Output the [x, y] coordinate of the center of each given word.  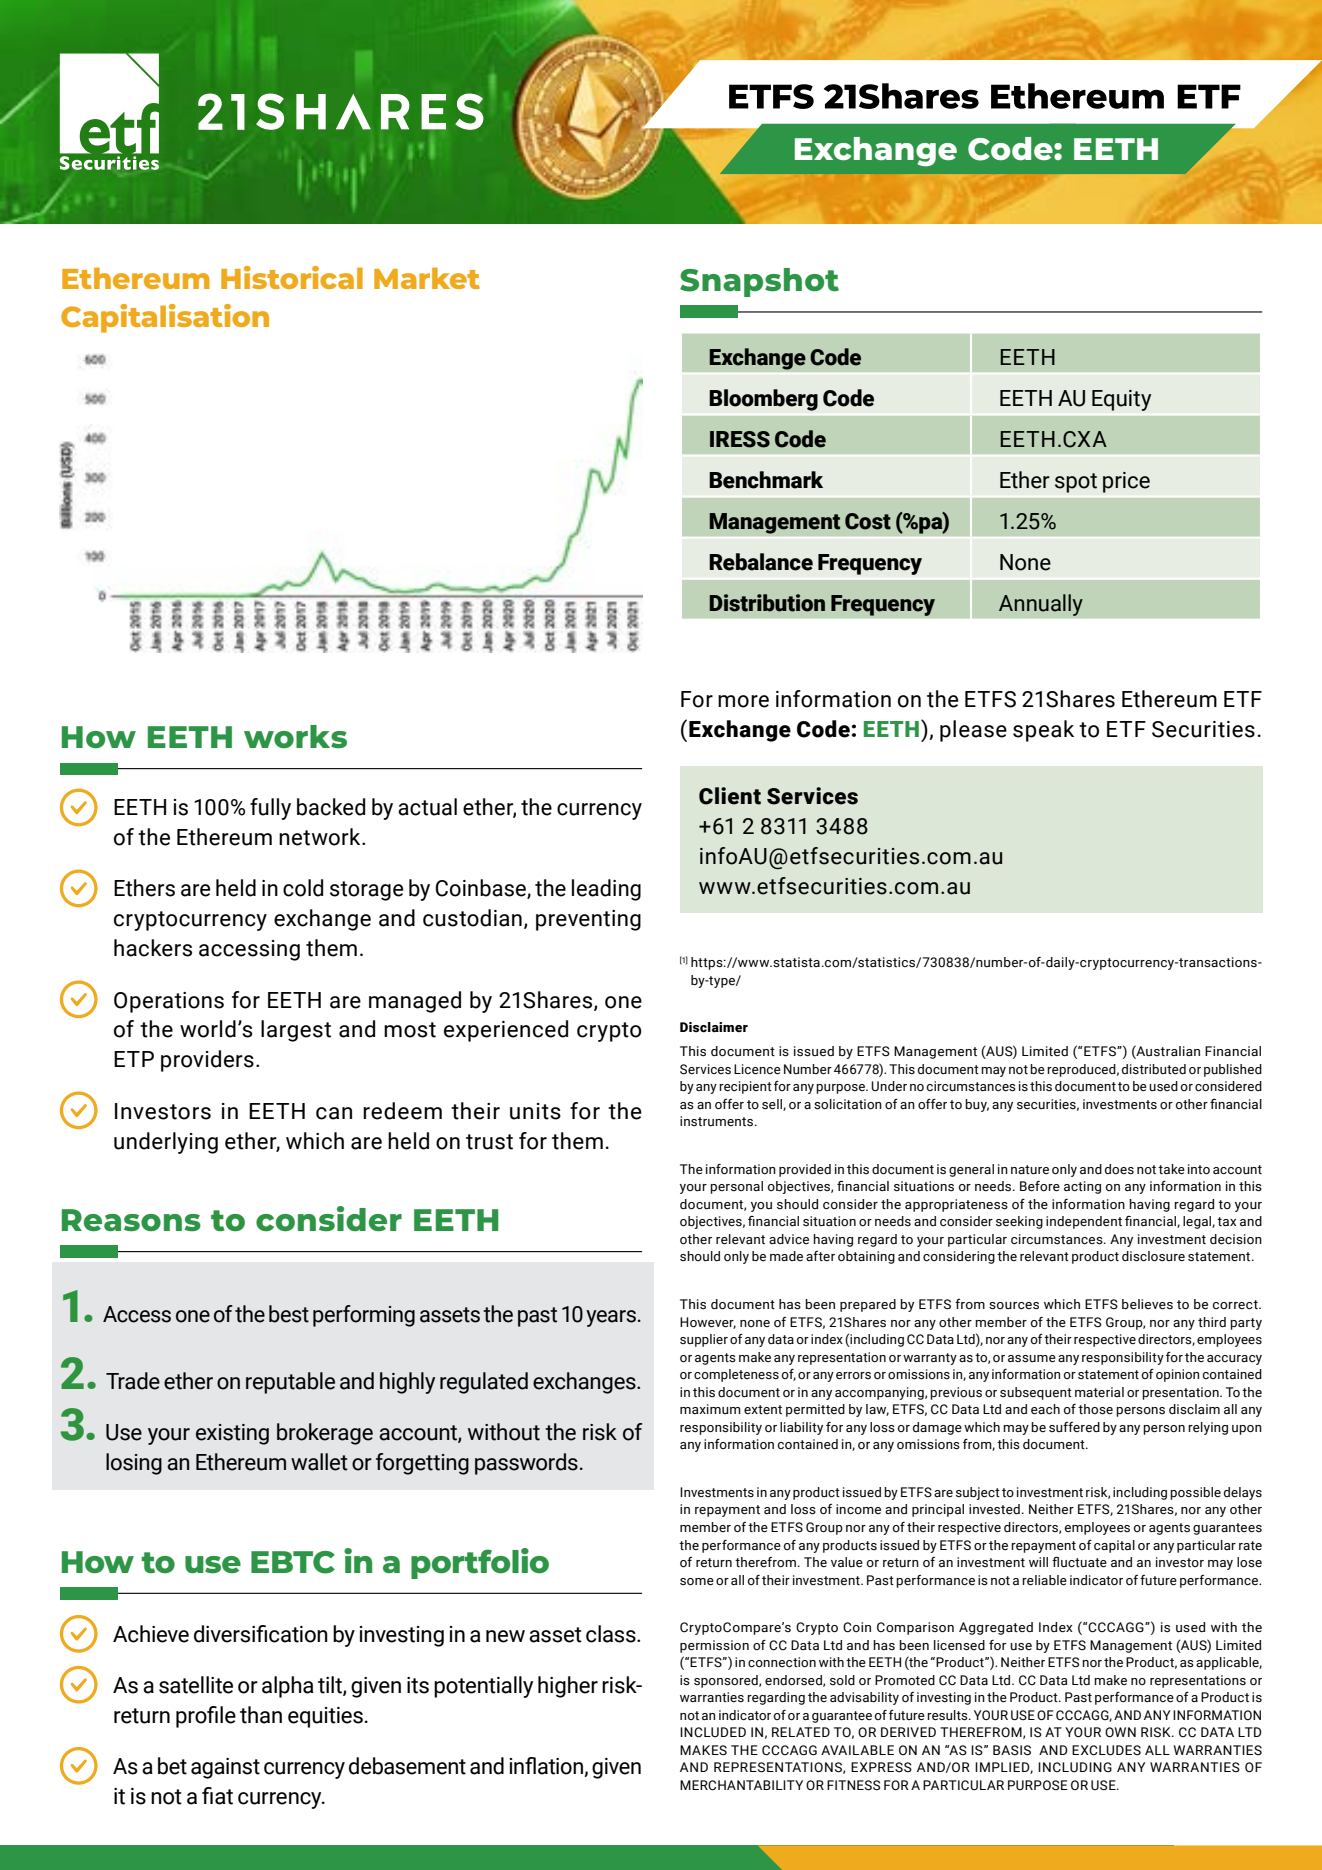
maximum [710, 1409]
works [295, 737]
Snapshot [759, 282]
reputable [290, 1383]
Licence [757, 1069]
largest [296, 1031]
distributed [1154, 1069]
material [1099, 1392]
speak [1043, 731]
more [743, 701]
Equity [1121, 400]
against [225, 1768]
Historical [292, 277]
